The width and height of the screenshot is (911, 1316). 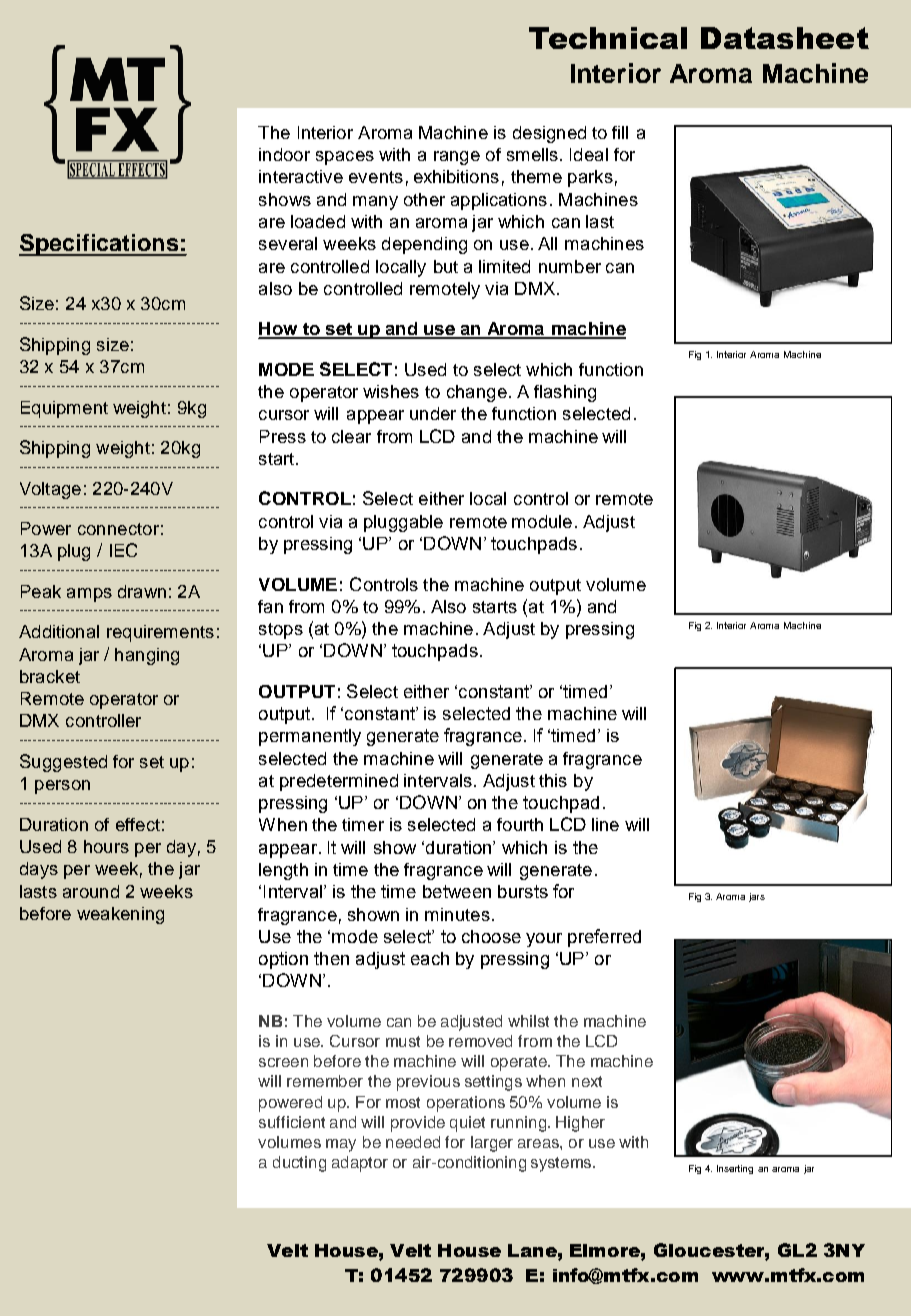 I want to click on connector, so click(x=118, y=529).
